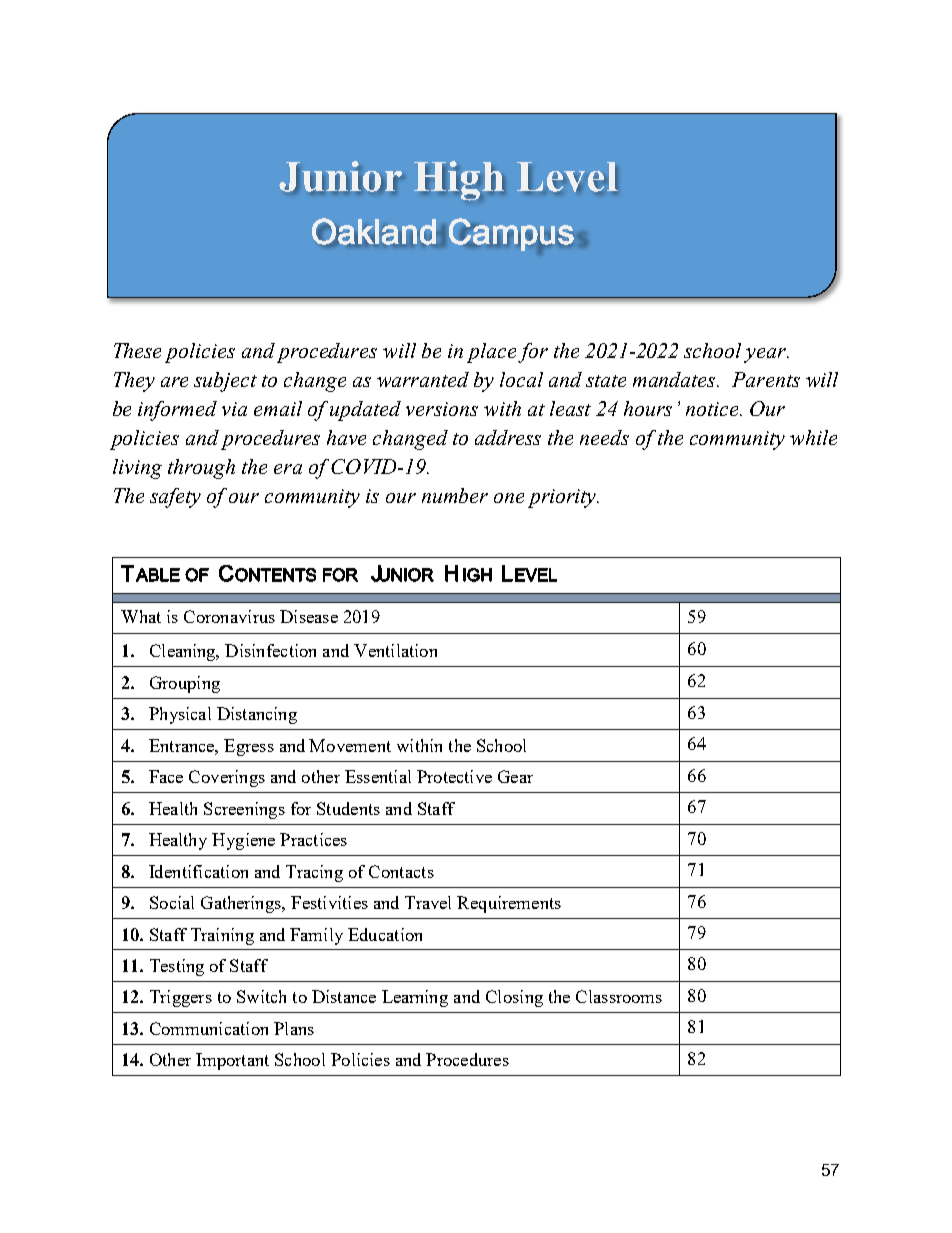 The width and height of the screenshot is (952, 1233). Describe the element at coordinates (184, 652) in the screenshot. I see `Cleaning` at that location.
